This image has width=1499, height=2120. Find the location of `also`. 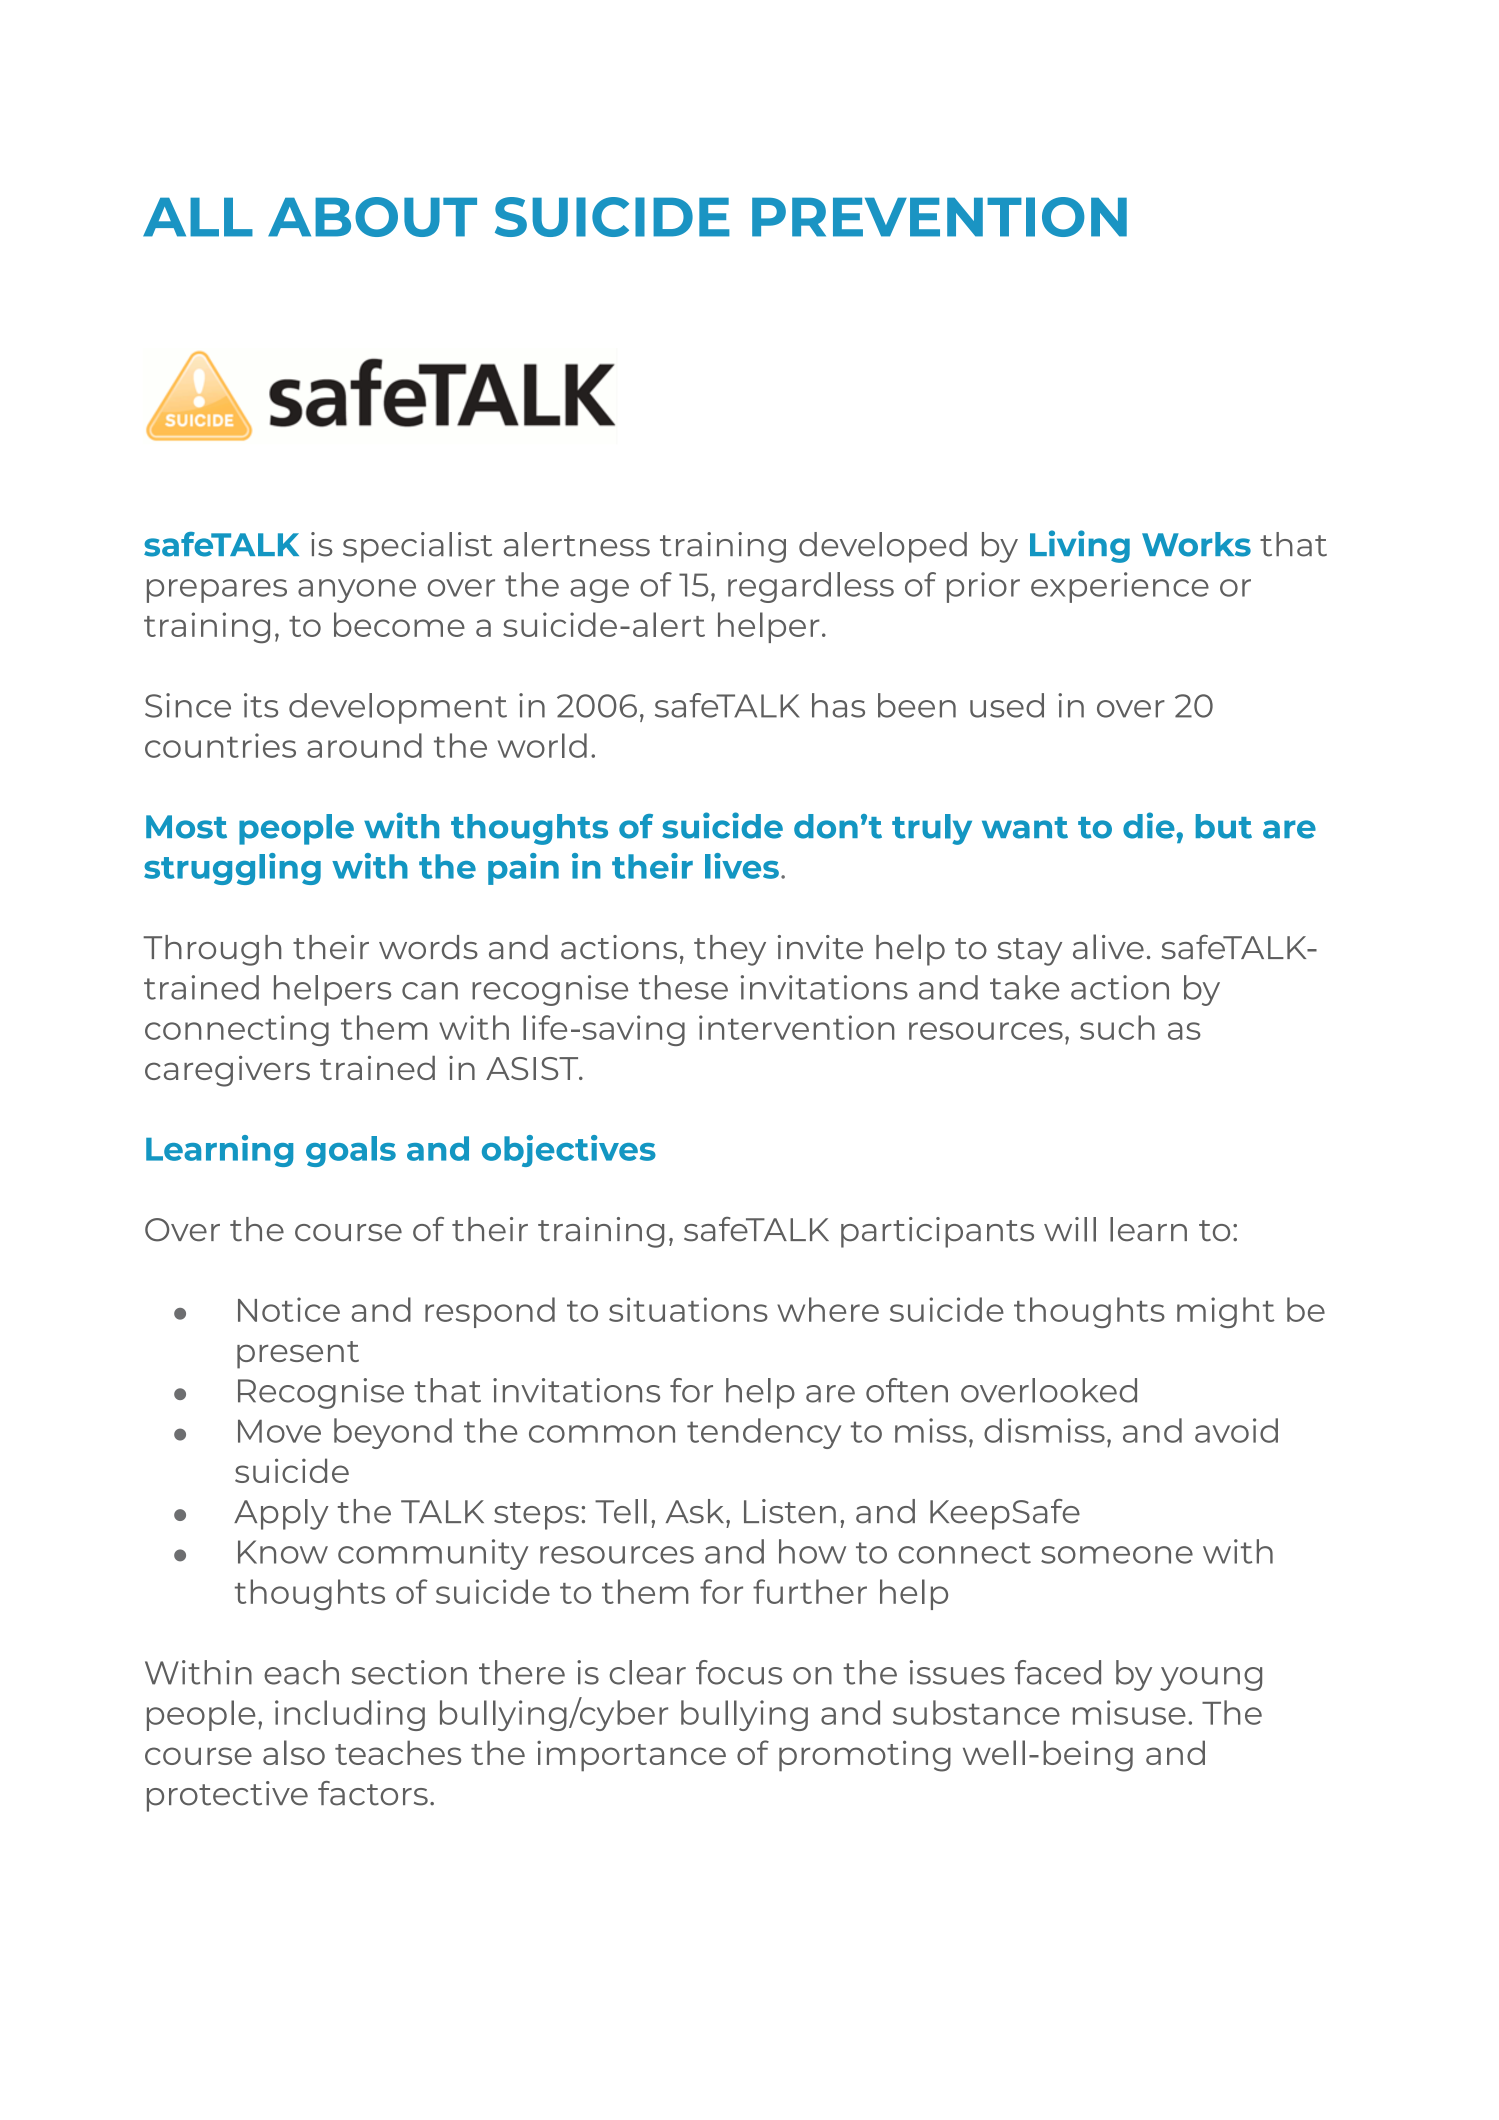

also is located at coordinates (294, 1752).
